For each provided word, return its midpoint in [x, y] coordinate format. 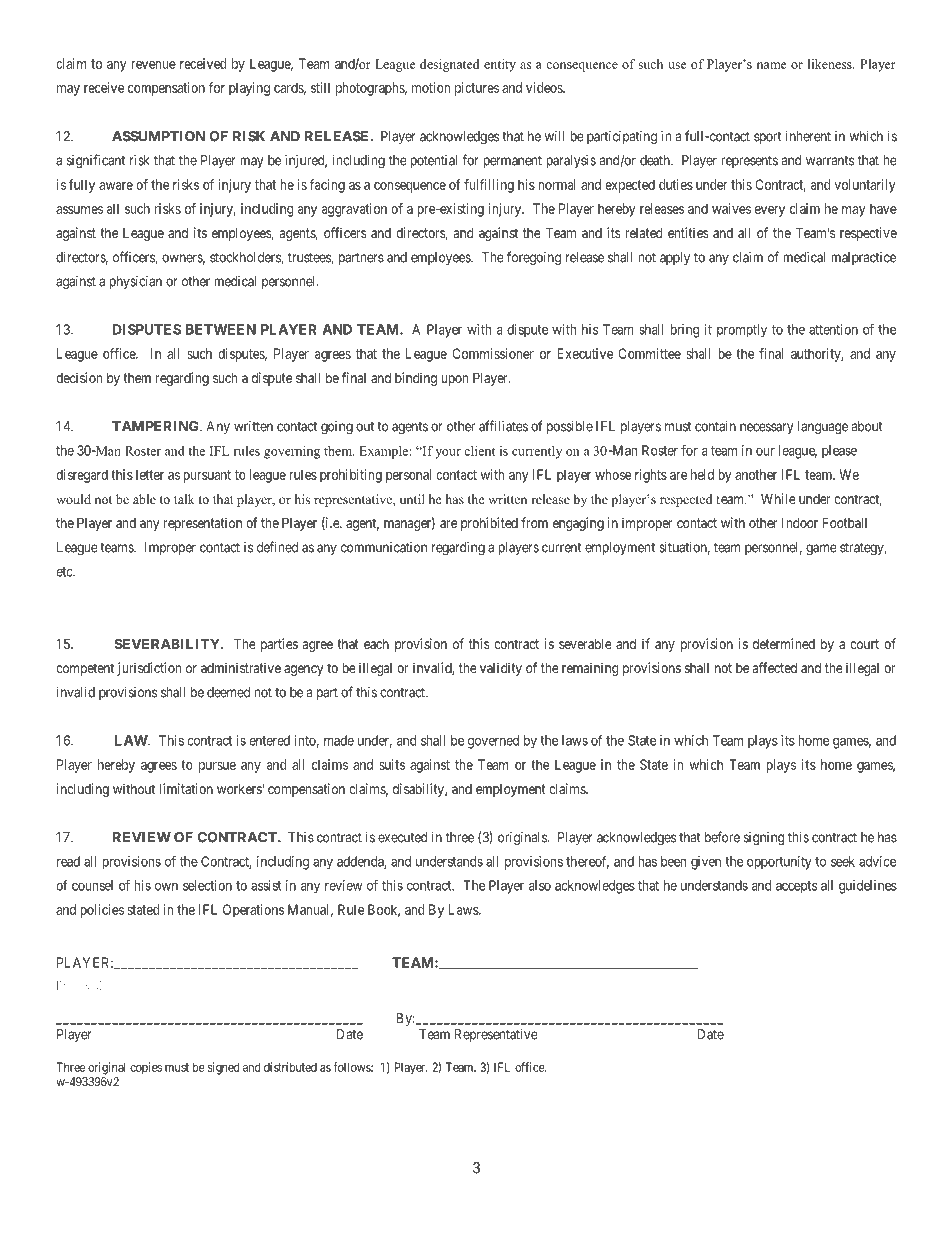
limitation [186, 788]
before [722, 837]
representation [203, 524]
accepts [796, 887]
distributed [290, 1067]
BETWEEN [221, 329]
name [772, 65]
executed [402, 837]
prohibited [489, 524]
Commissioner [493, 353]
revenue [153, 65]
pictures [477, 89]
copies [146, 1068]
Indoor [800, 523]
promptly [742, 331]
